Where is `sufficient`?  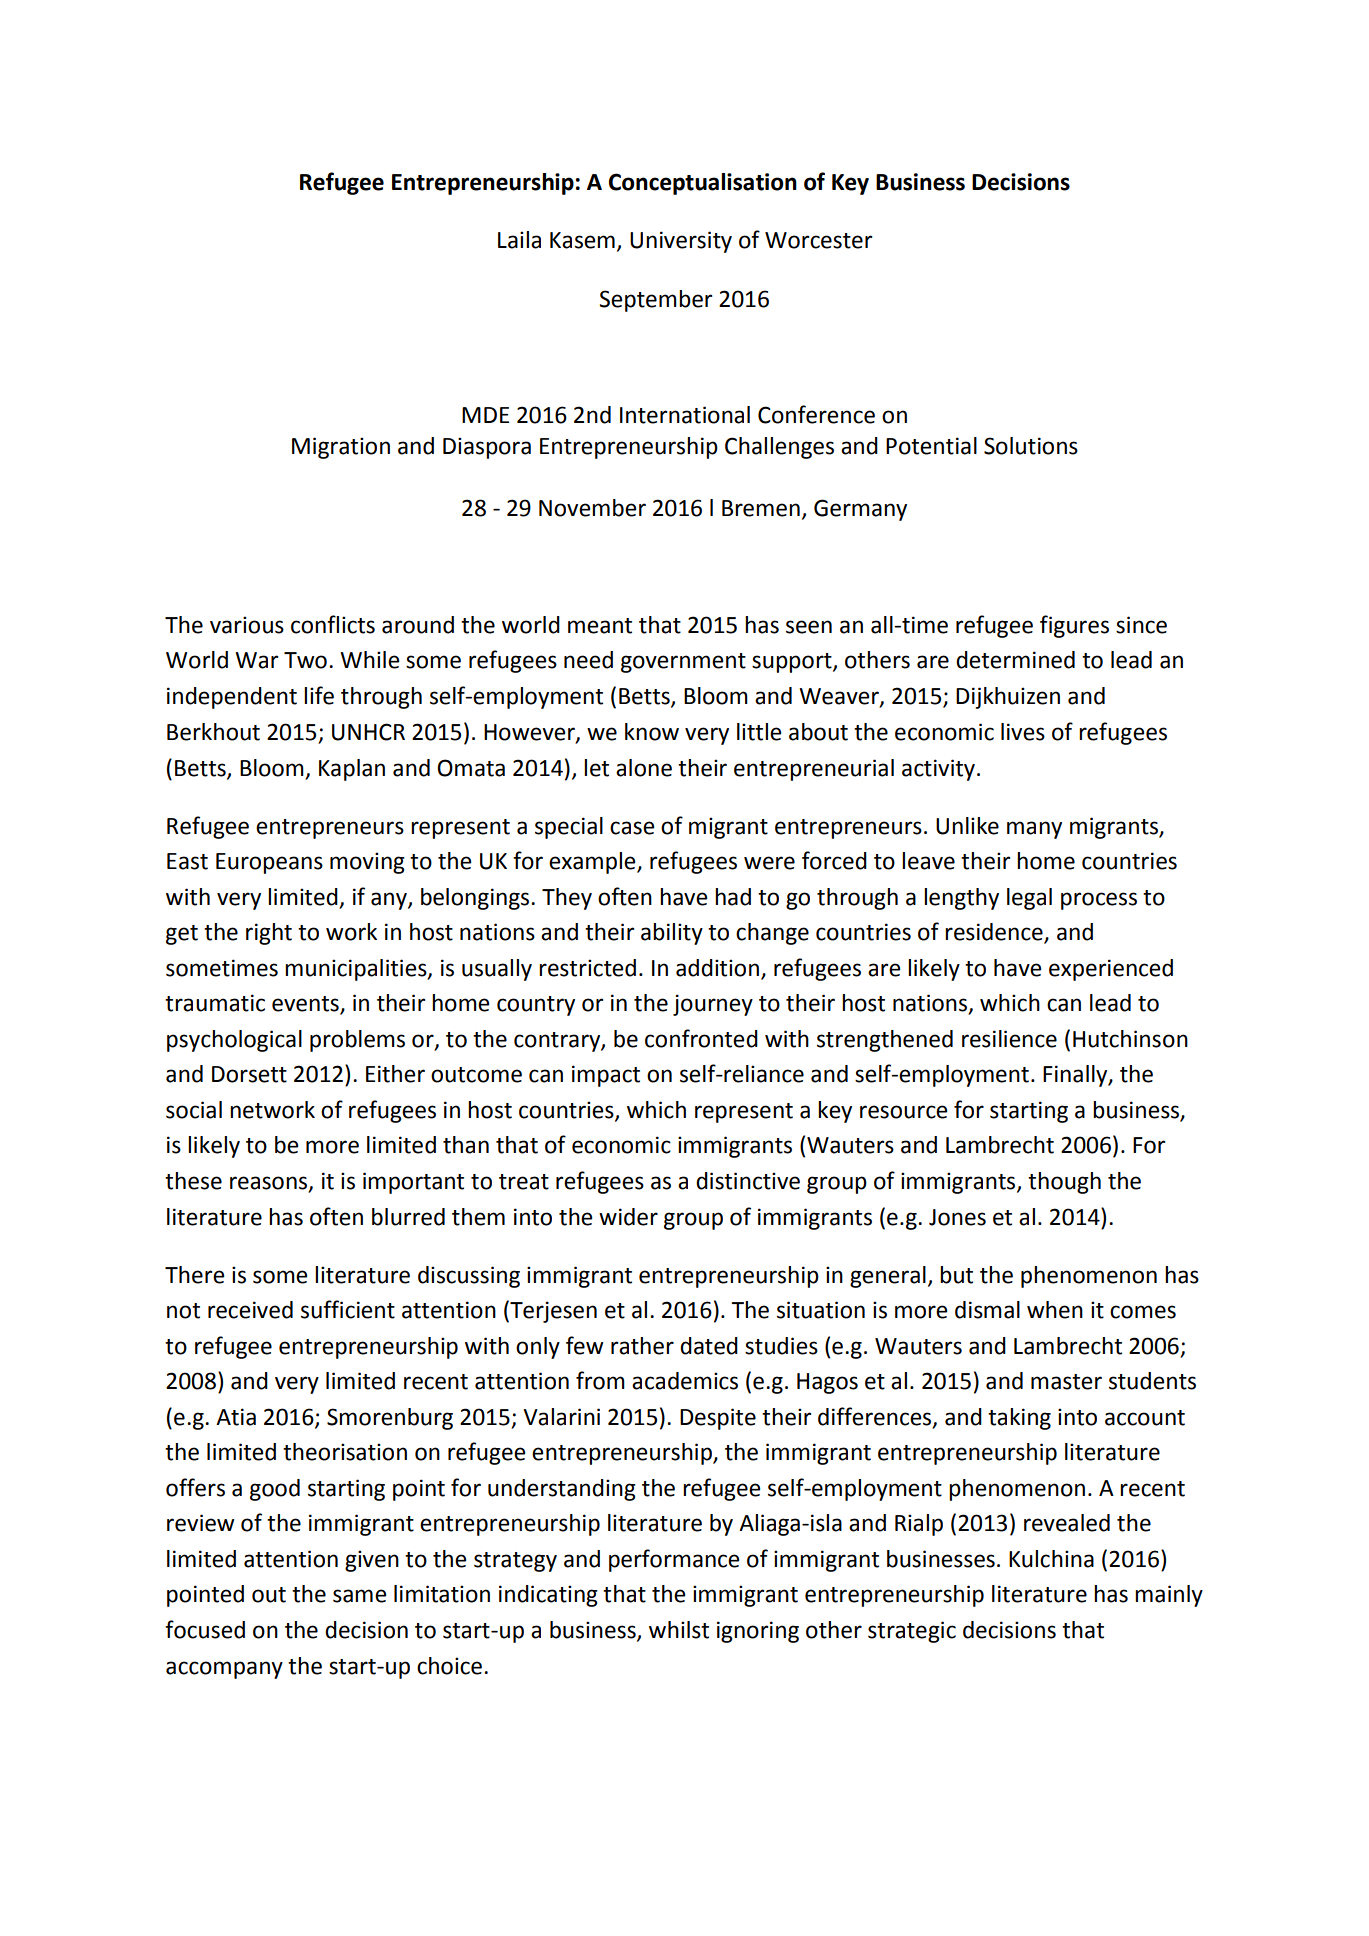
sufficient is located at coordinates (348, 1309).
